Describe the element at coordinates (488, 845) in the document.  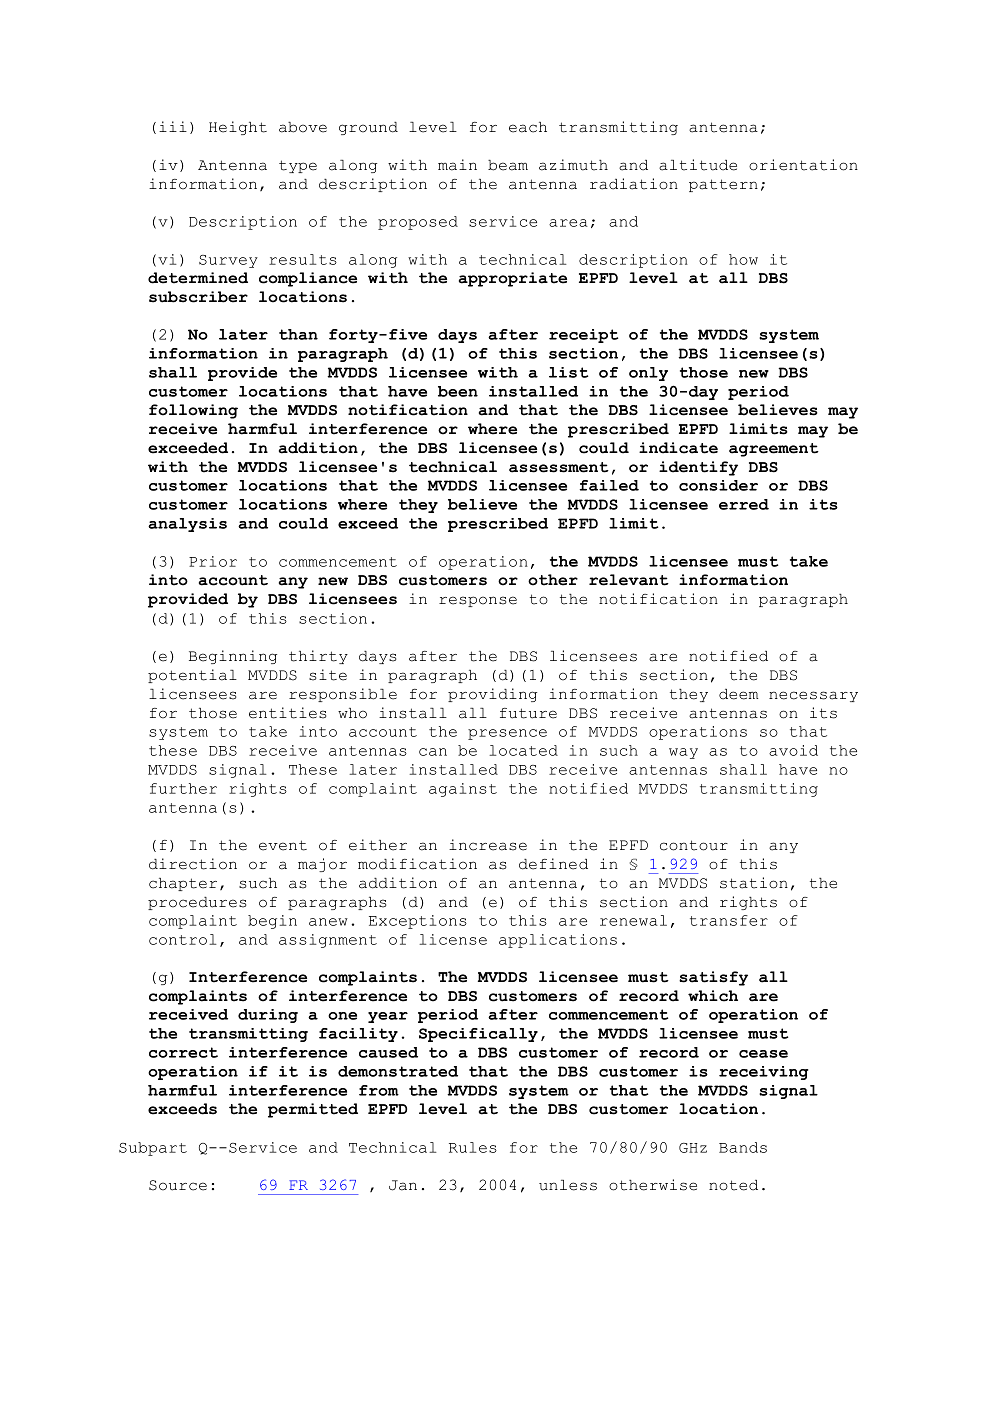
I see `increase` at that location.
